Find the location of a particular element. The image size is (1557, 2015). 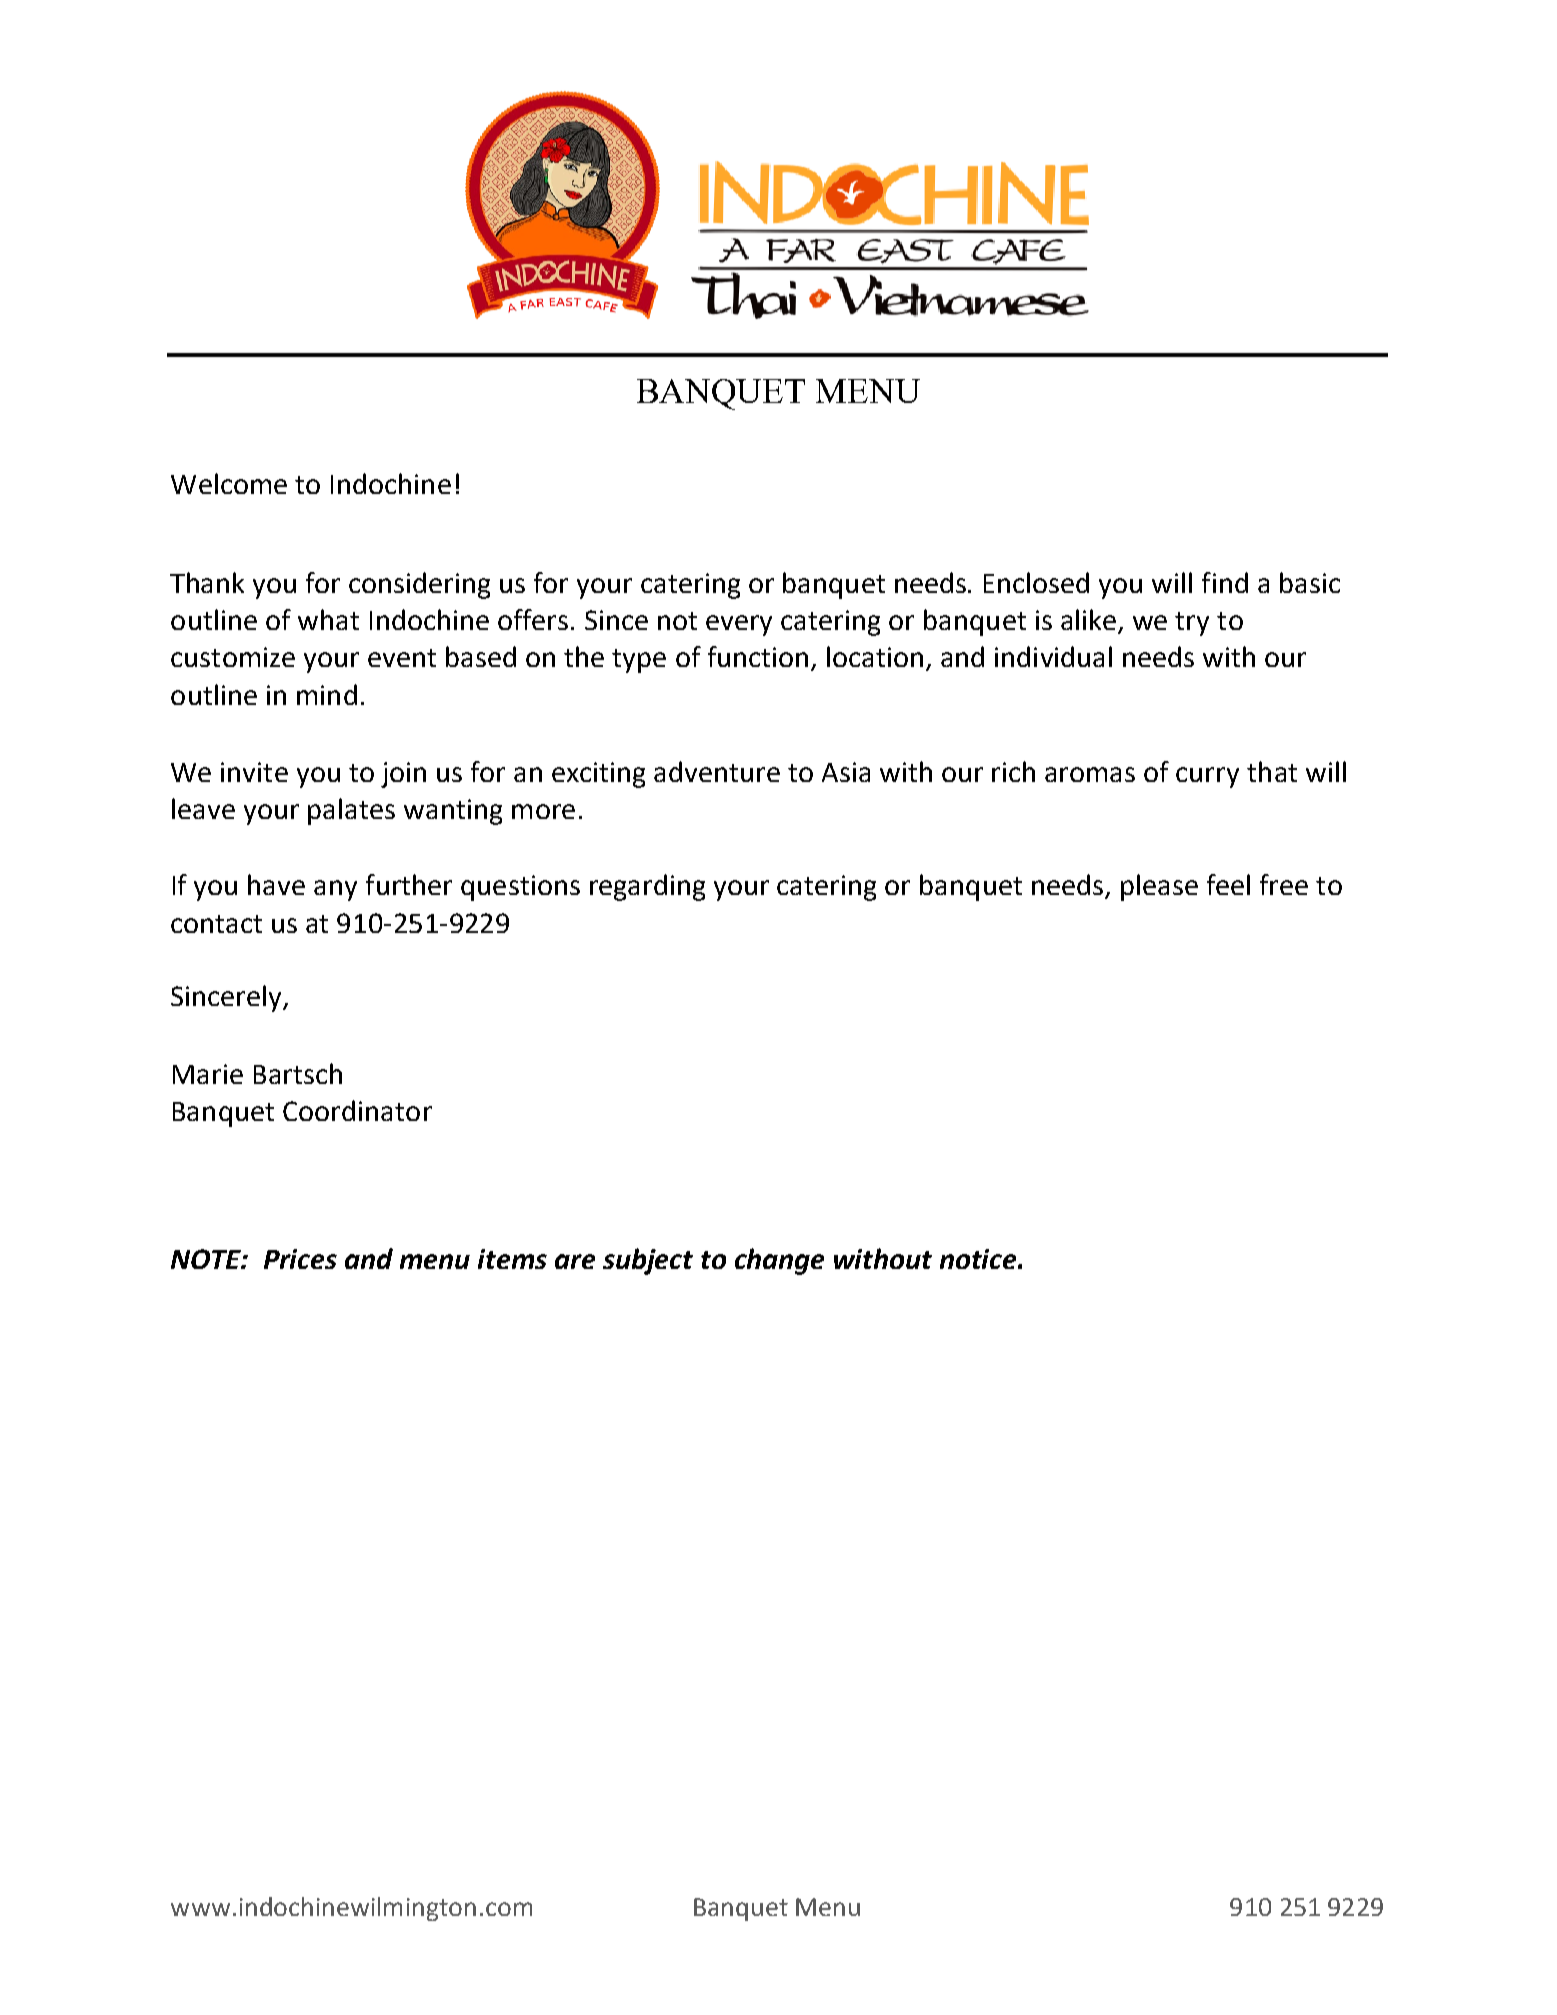

adventure is located at coordinates (717, 771).
